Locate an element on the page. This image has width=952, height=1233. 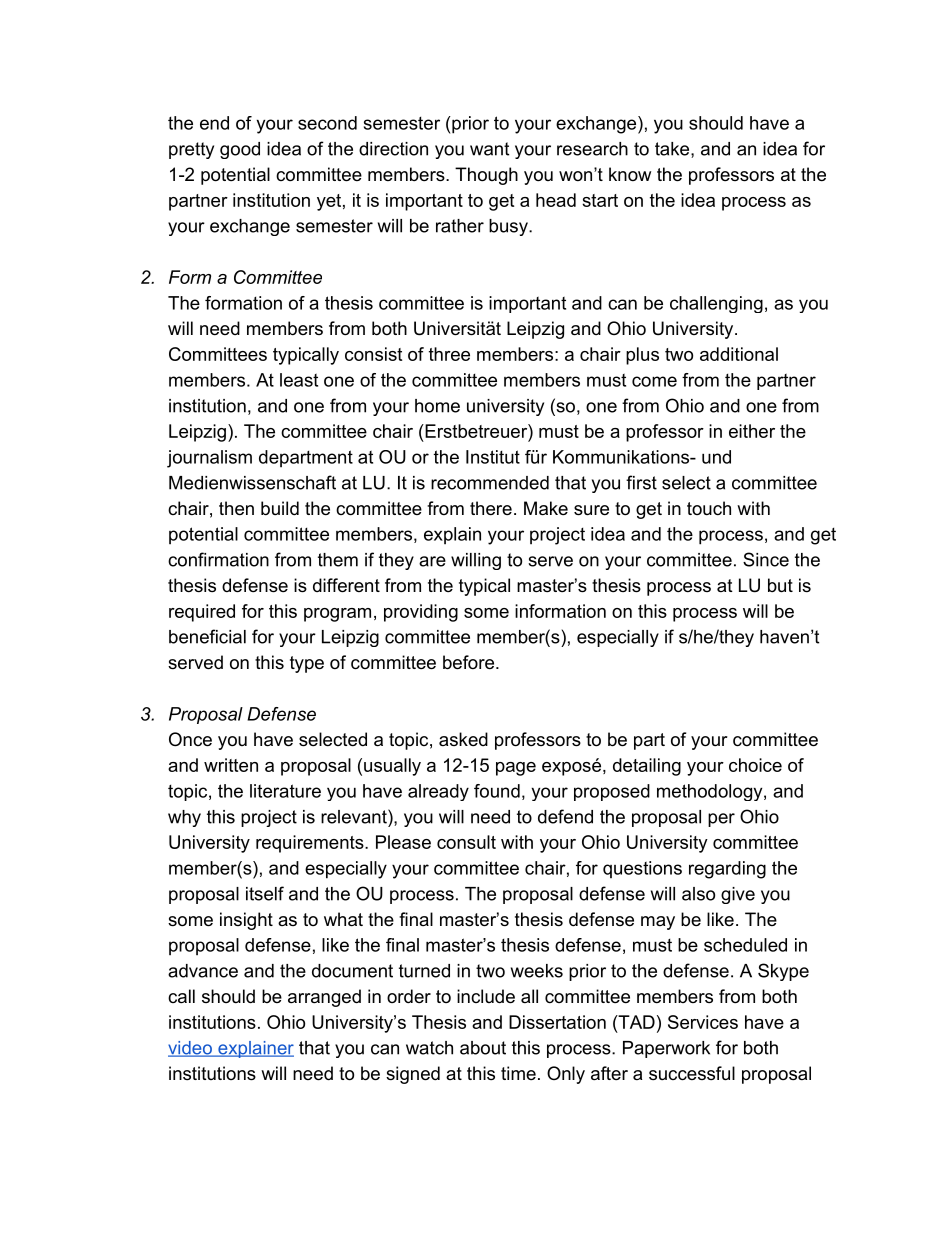
want is located at coordinates (489, 149).
